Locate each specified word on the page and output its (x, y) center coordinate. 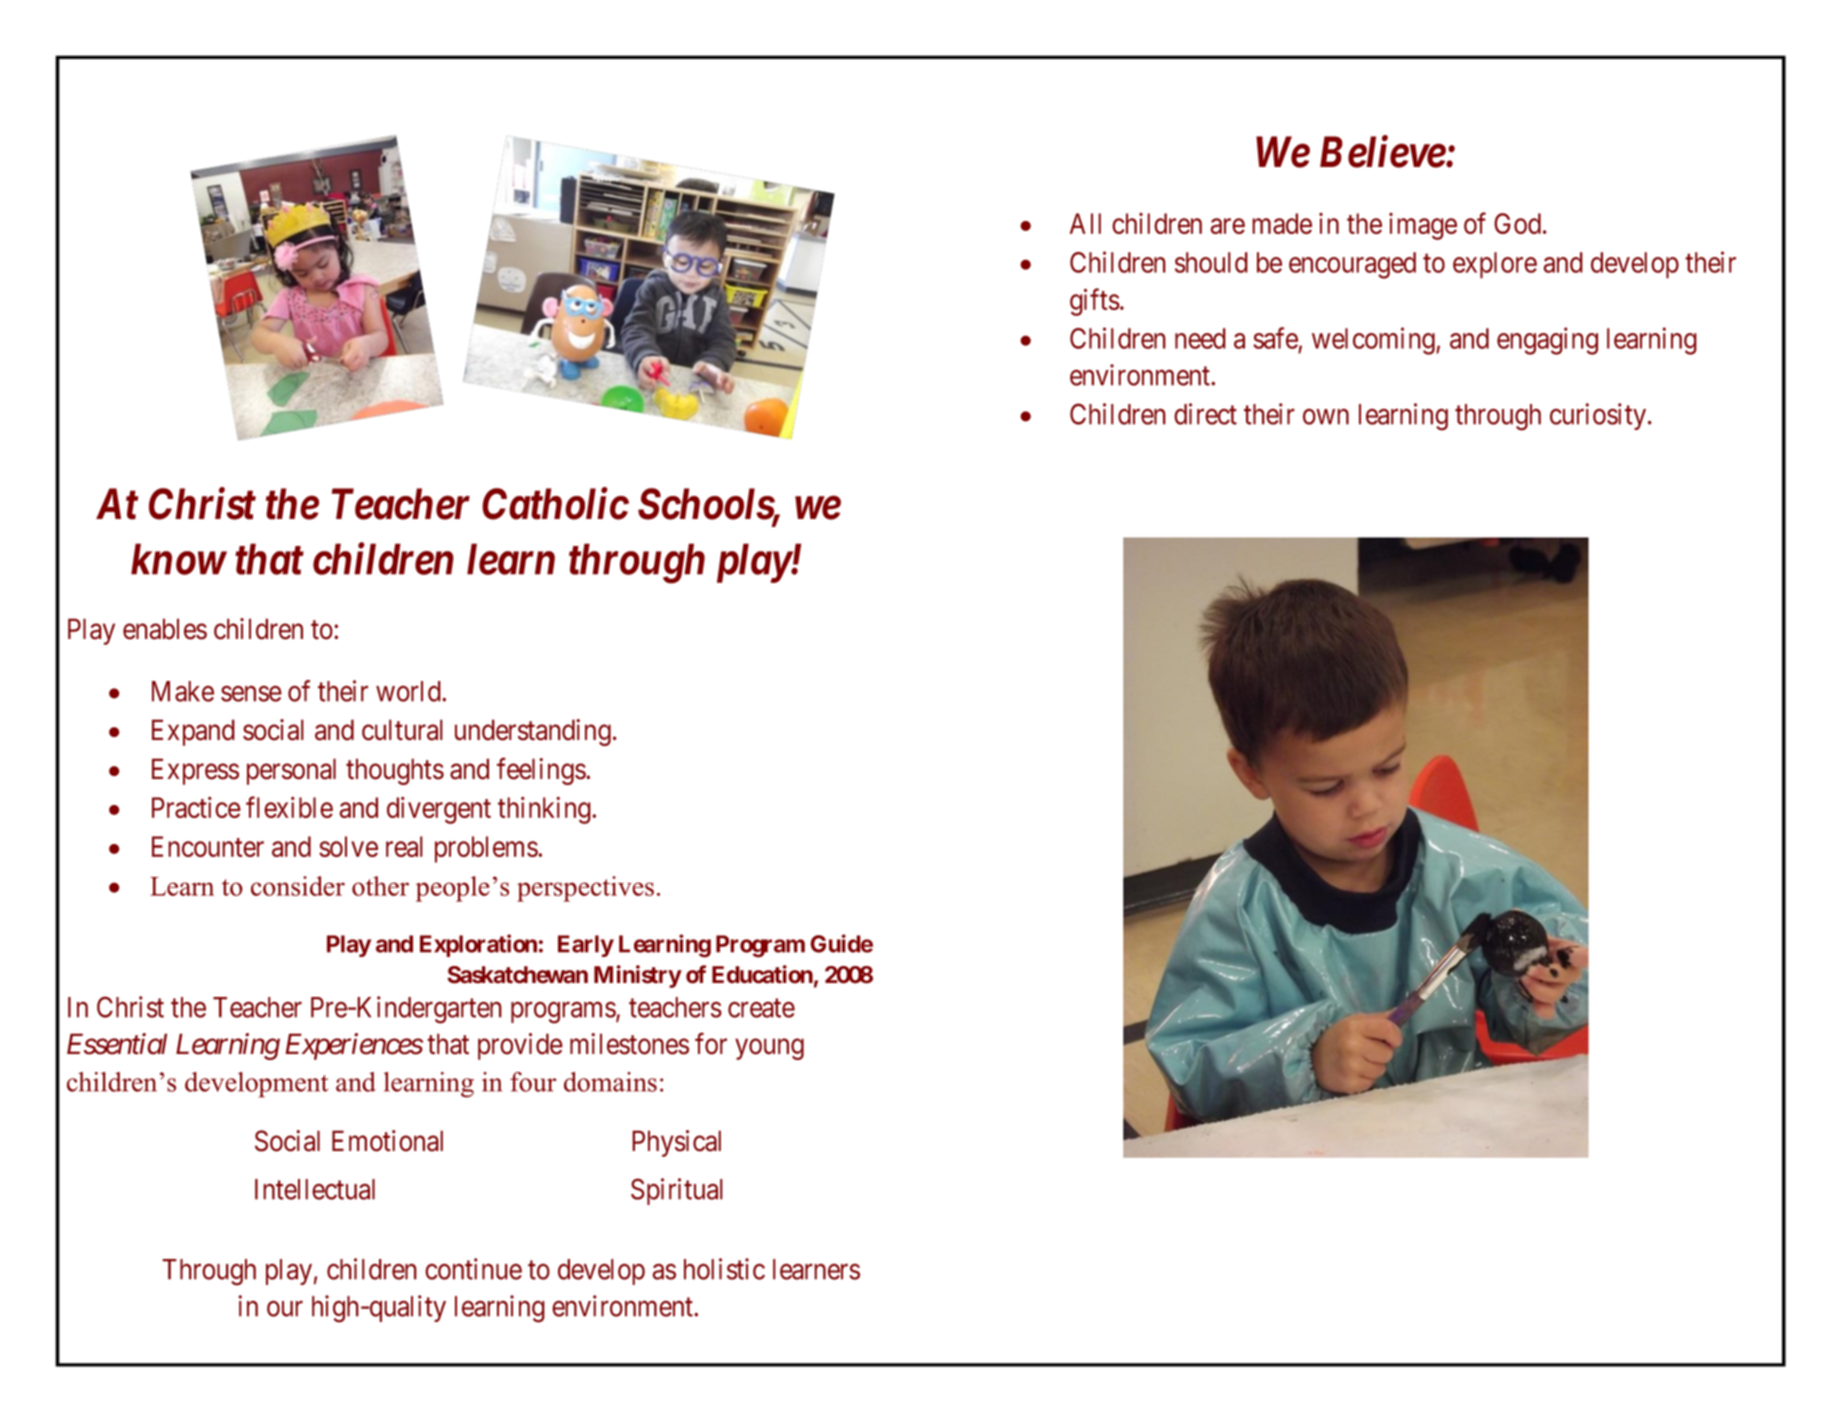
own (1326, 417)
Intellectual (315, 1189)
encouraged (1352, 265)
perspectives (585, 889)
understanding (533, 732)
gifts (1095, 302)
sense (251, 694)
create (761, 1008)
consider (298, 886)
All (1085, 223)
